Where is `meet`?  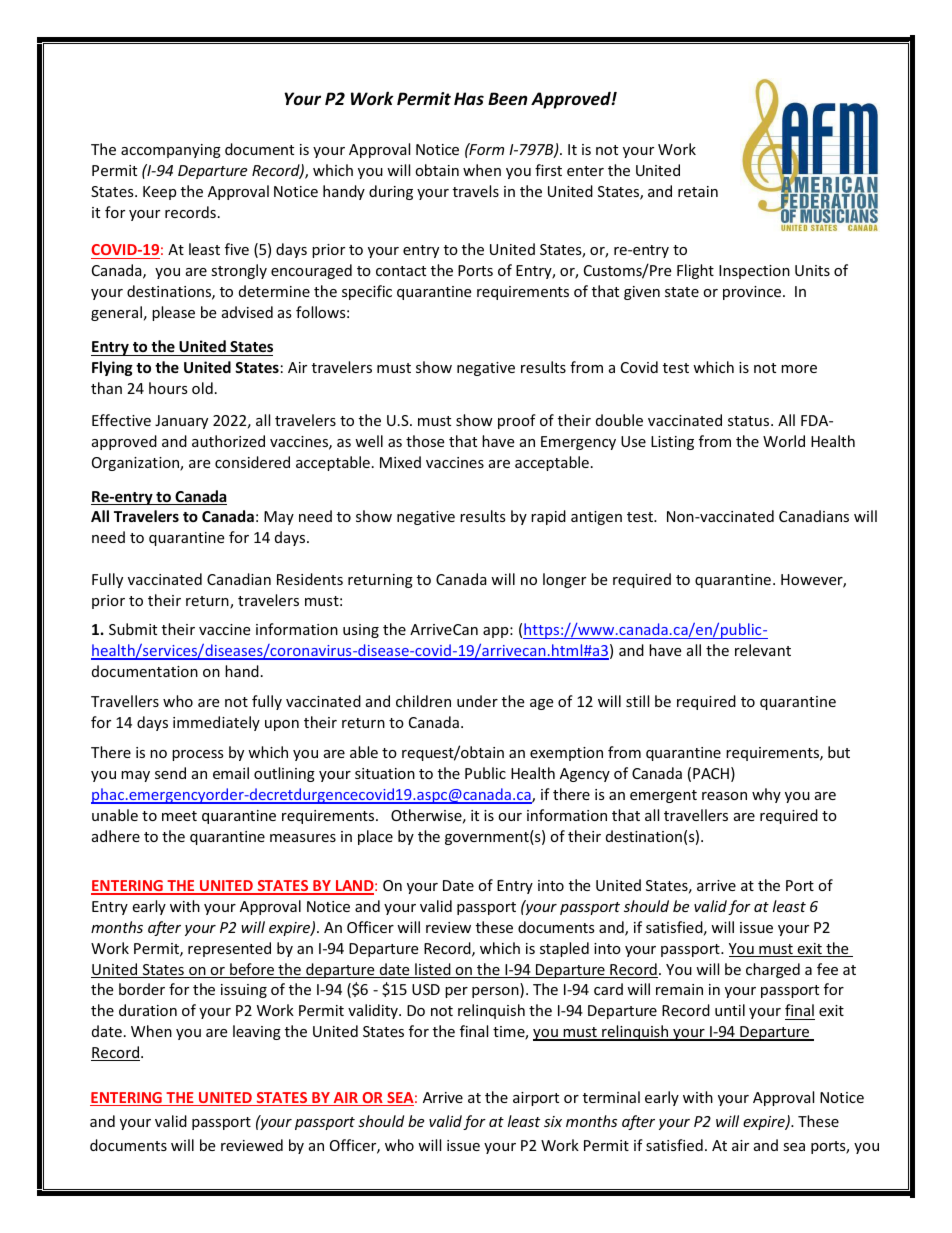 meet is located at coordinates (179, 816).
